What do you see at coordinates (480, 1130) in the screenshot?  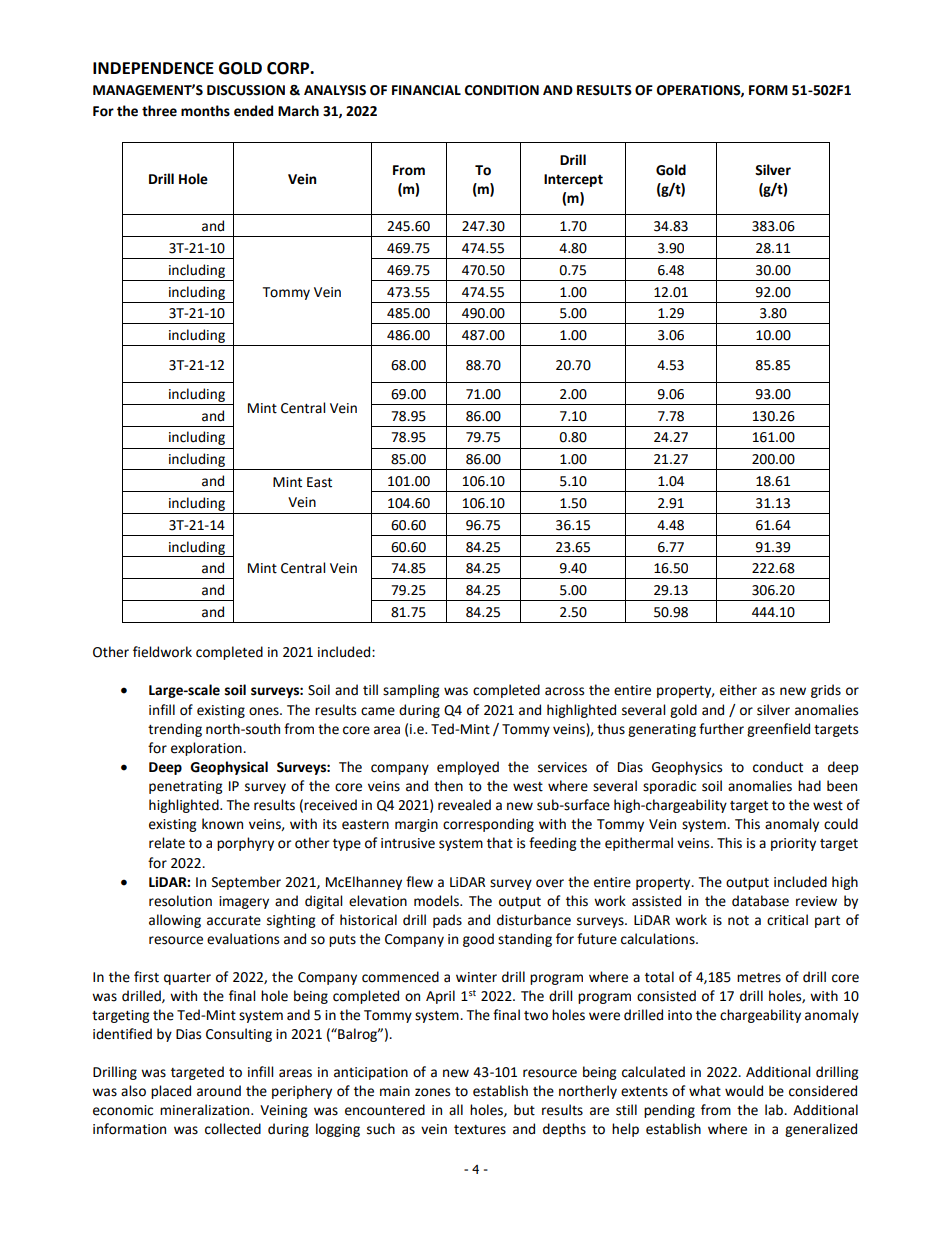 I see `textures` at bounding box center [480, 1130].
